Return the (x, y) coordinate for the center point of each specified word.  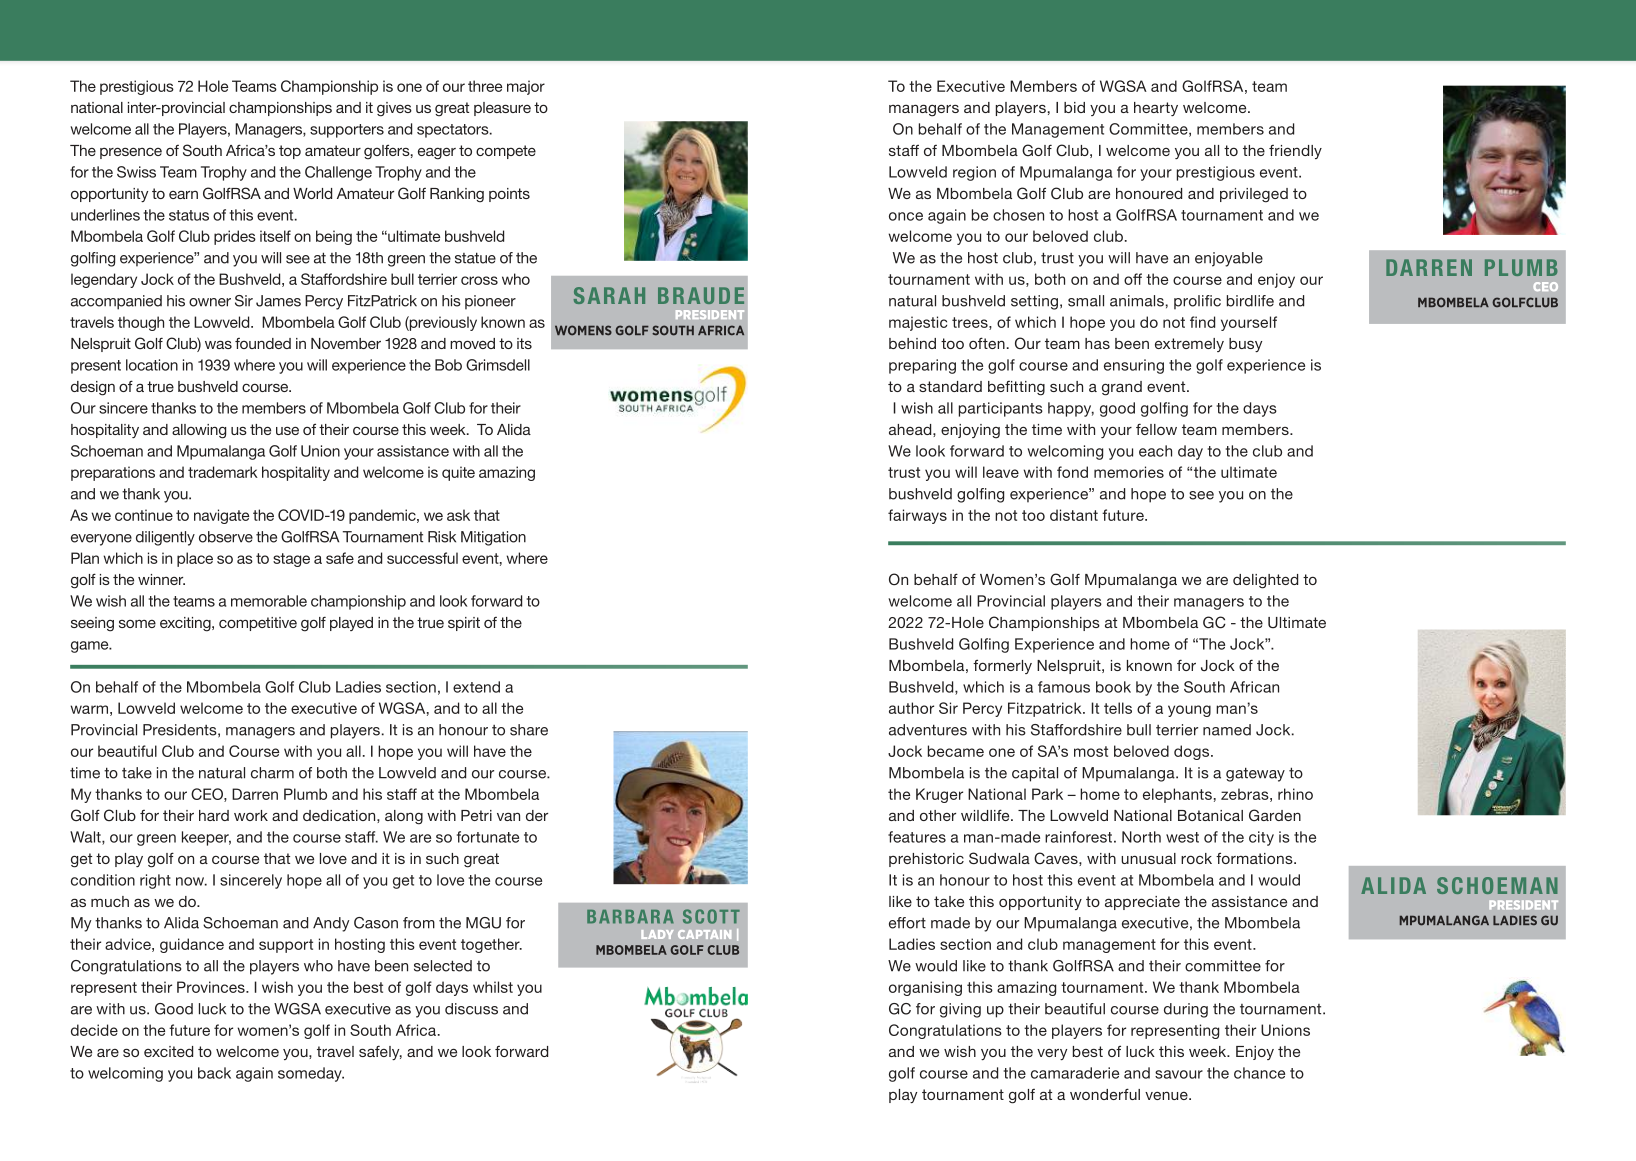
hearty (1156, 109)
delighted (1265, 581)
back (214, 1073)
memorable (269, 601)
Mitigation (493, 538)
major (526, 87)
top (290, 152)
